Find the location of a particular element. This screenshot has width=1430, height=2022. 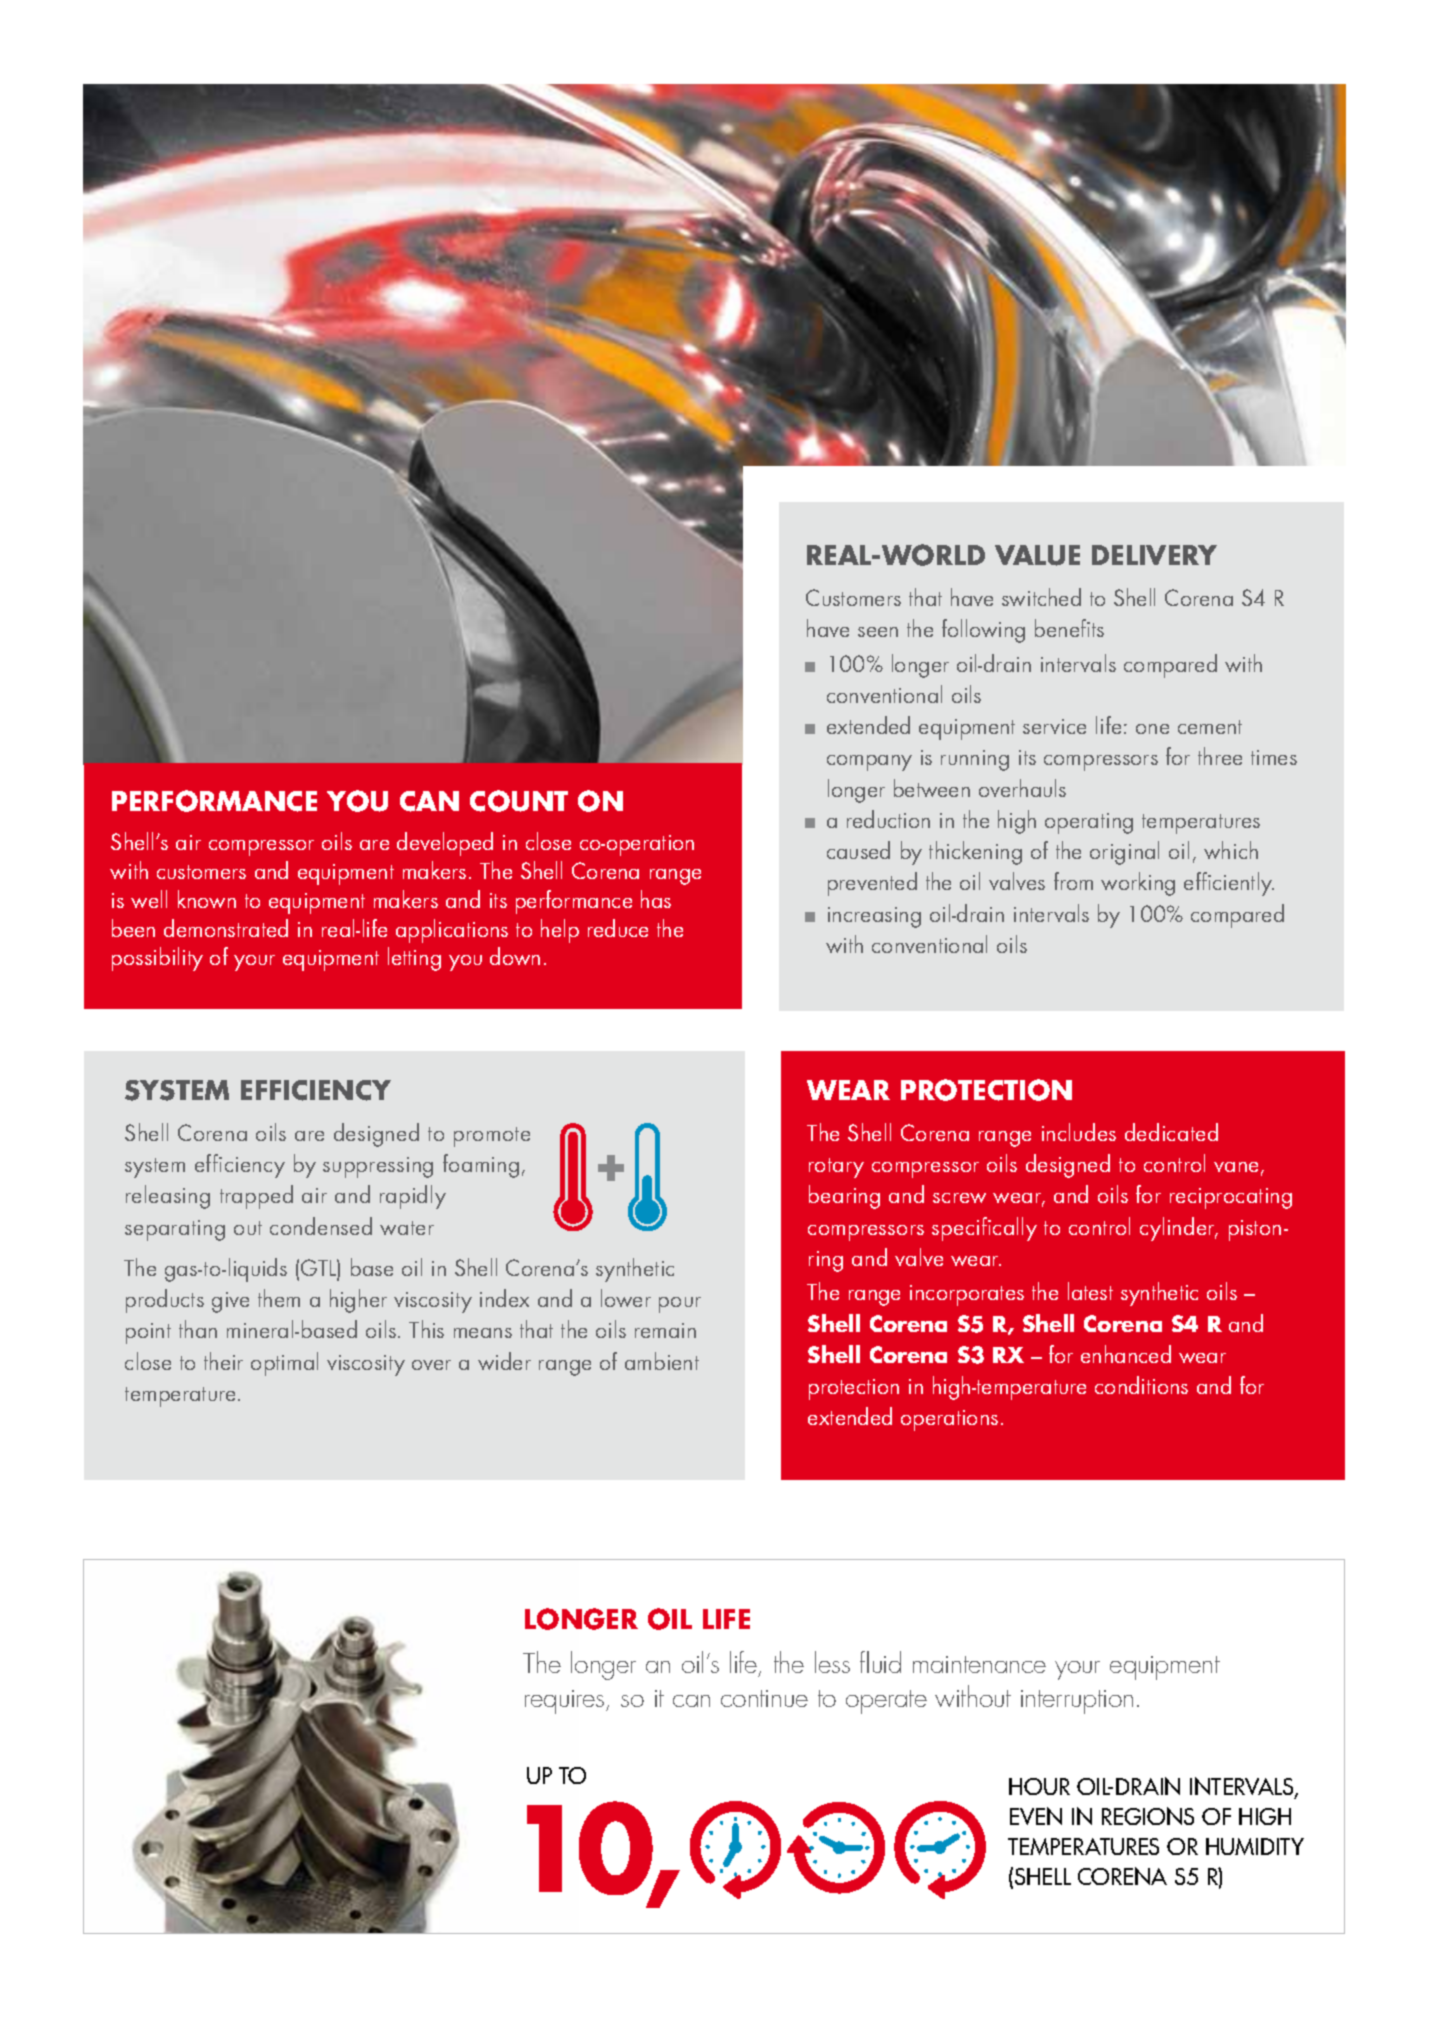

working is located at coordinates (1138, 884).
